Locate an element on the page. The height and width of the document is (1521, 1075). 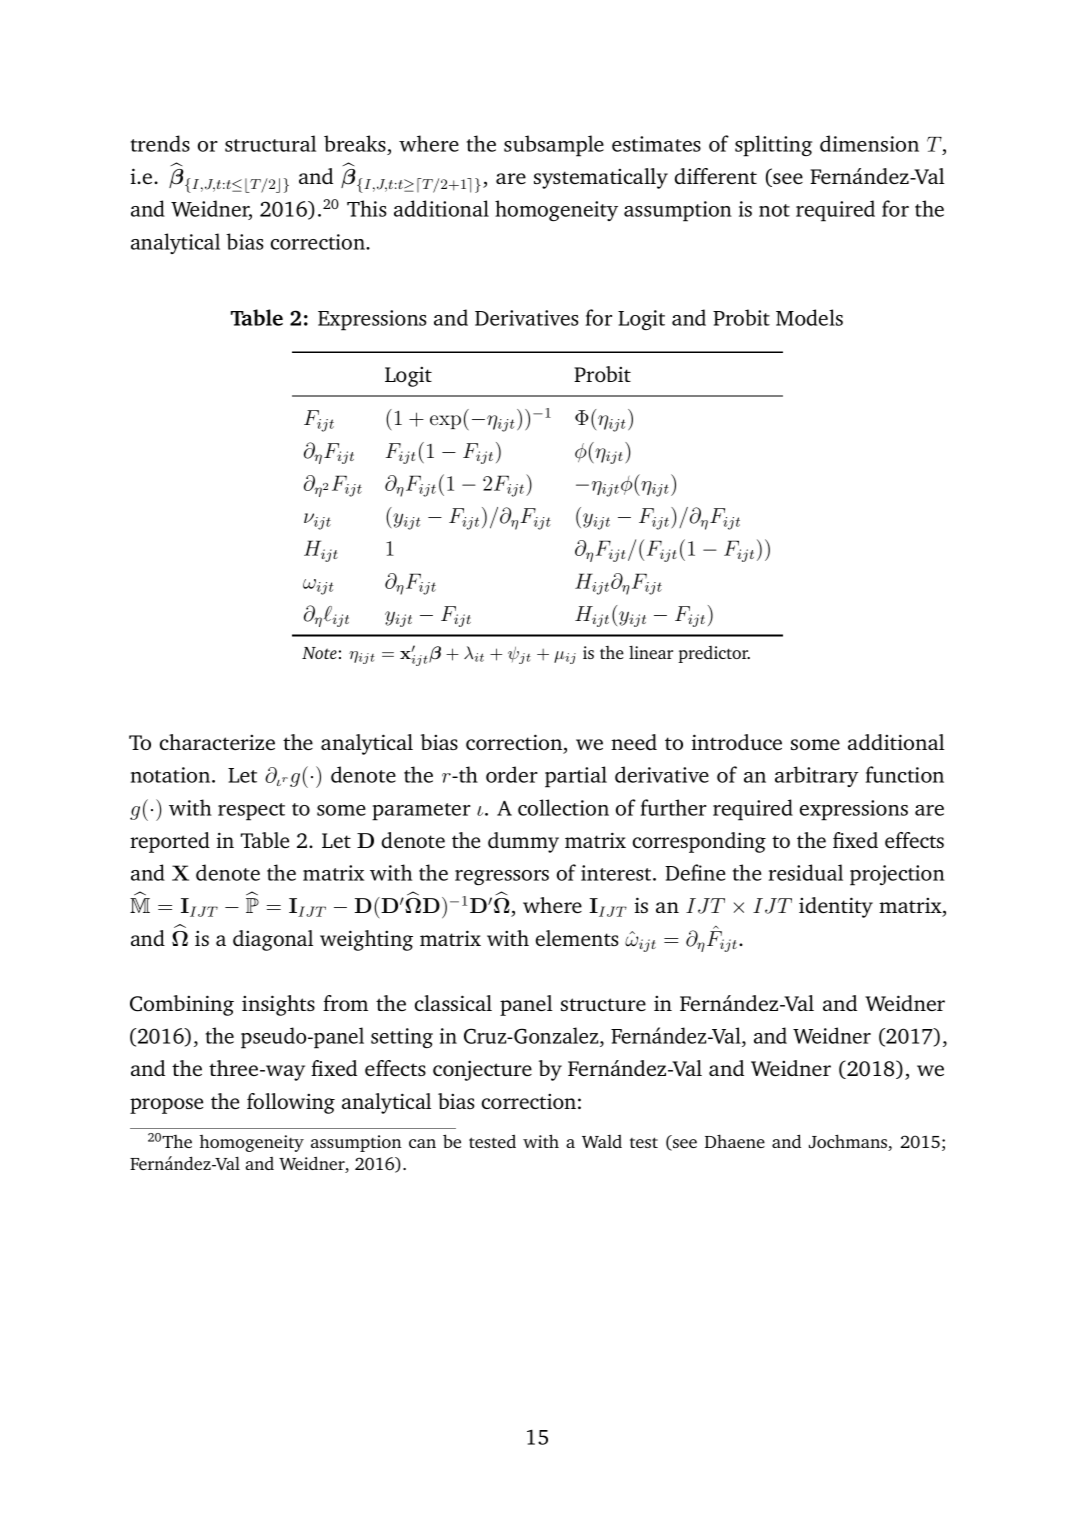
arbitrary is located at coordinates (817, 776).
